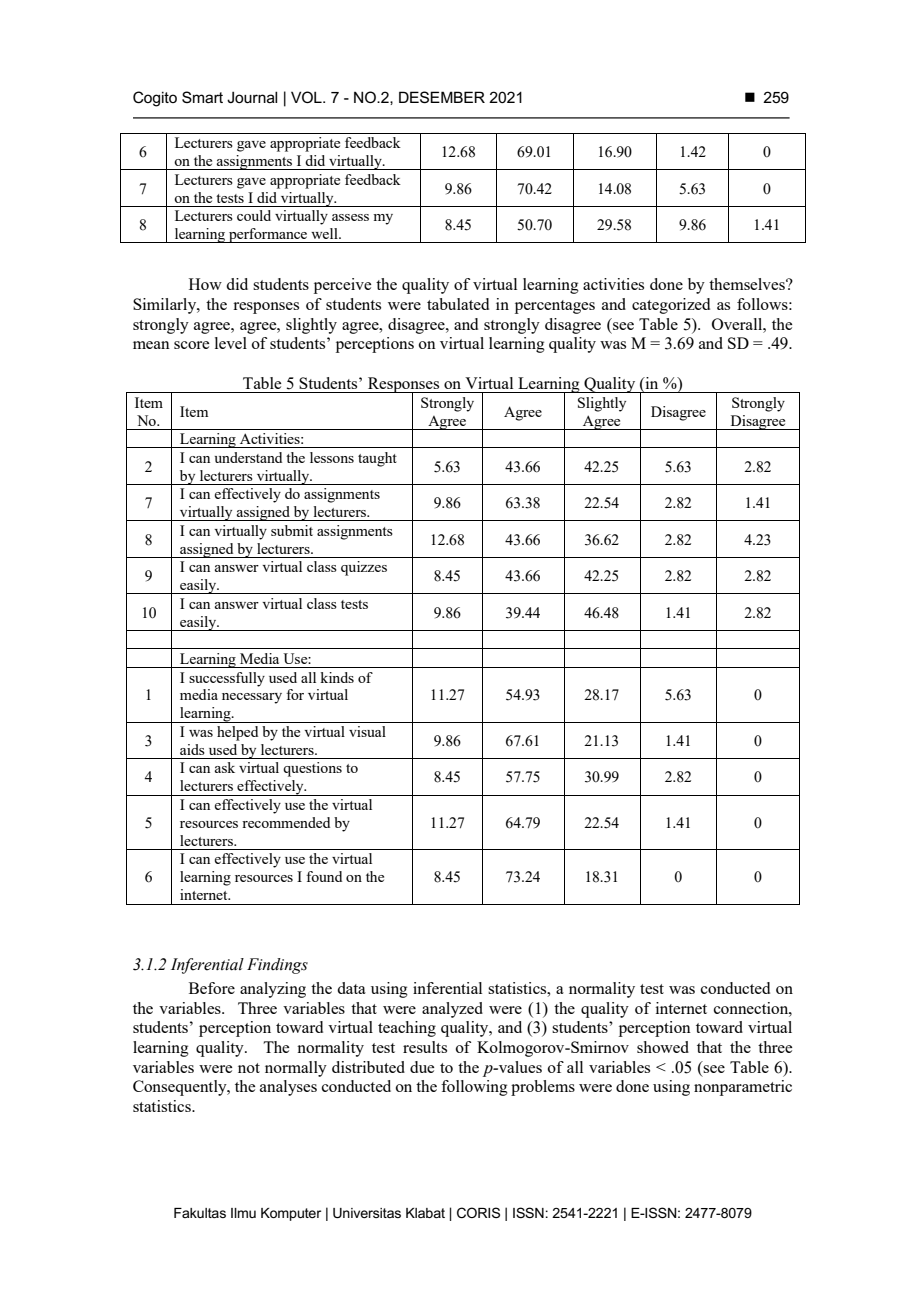  I want to click on percentages, so click(555, 307).
